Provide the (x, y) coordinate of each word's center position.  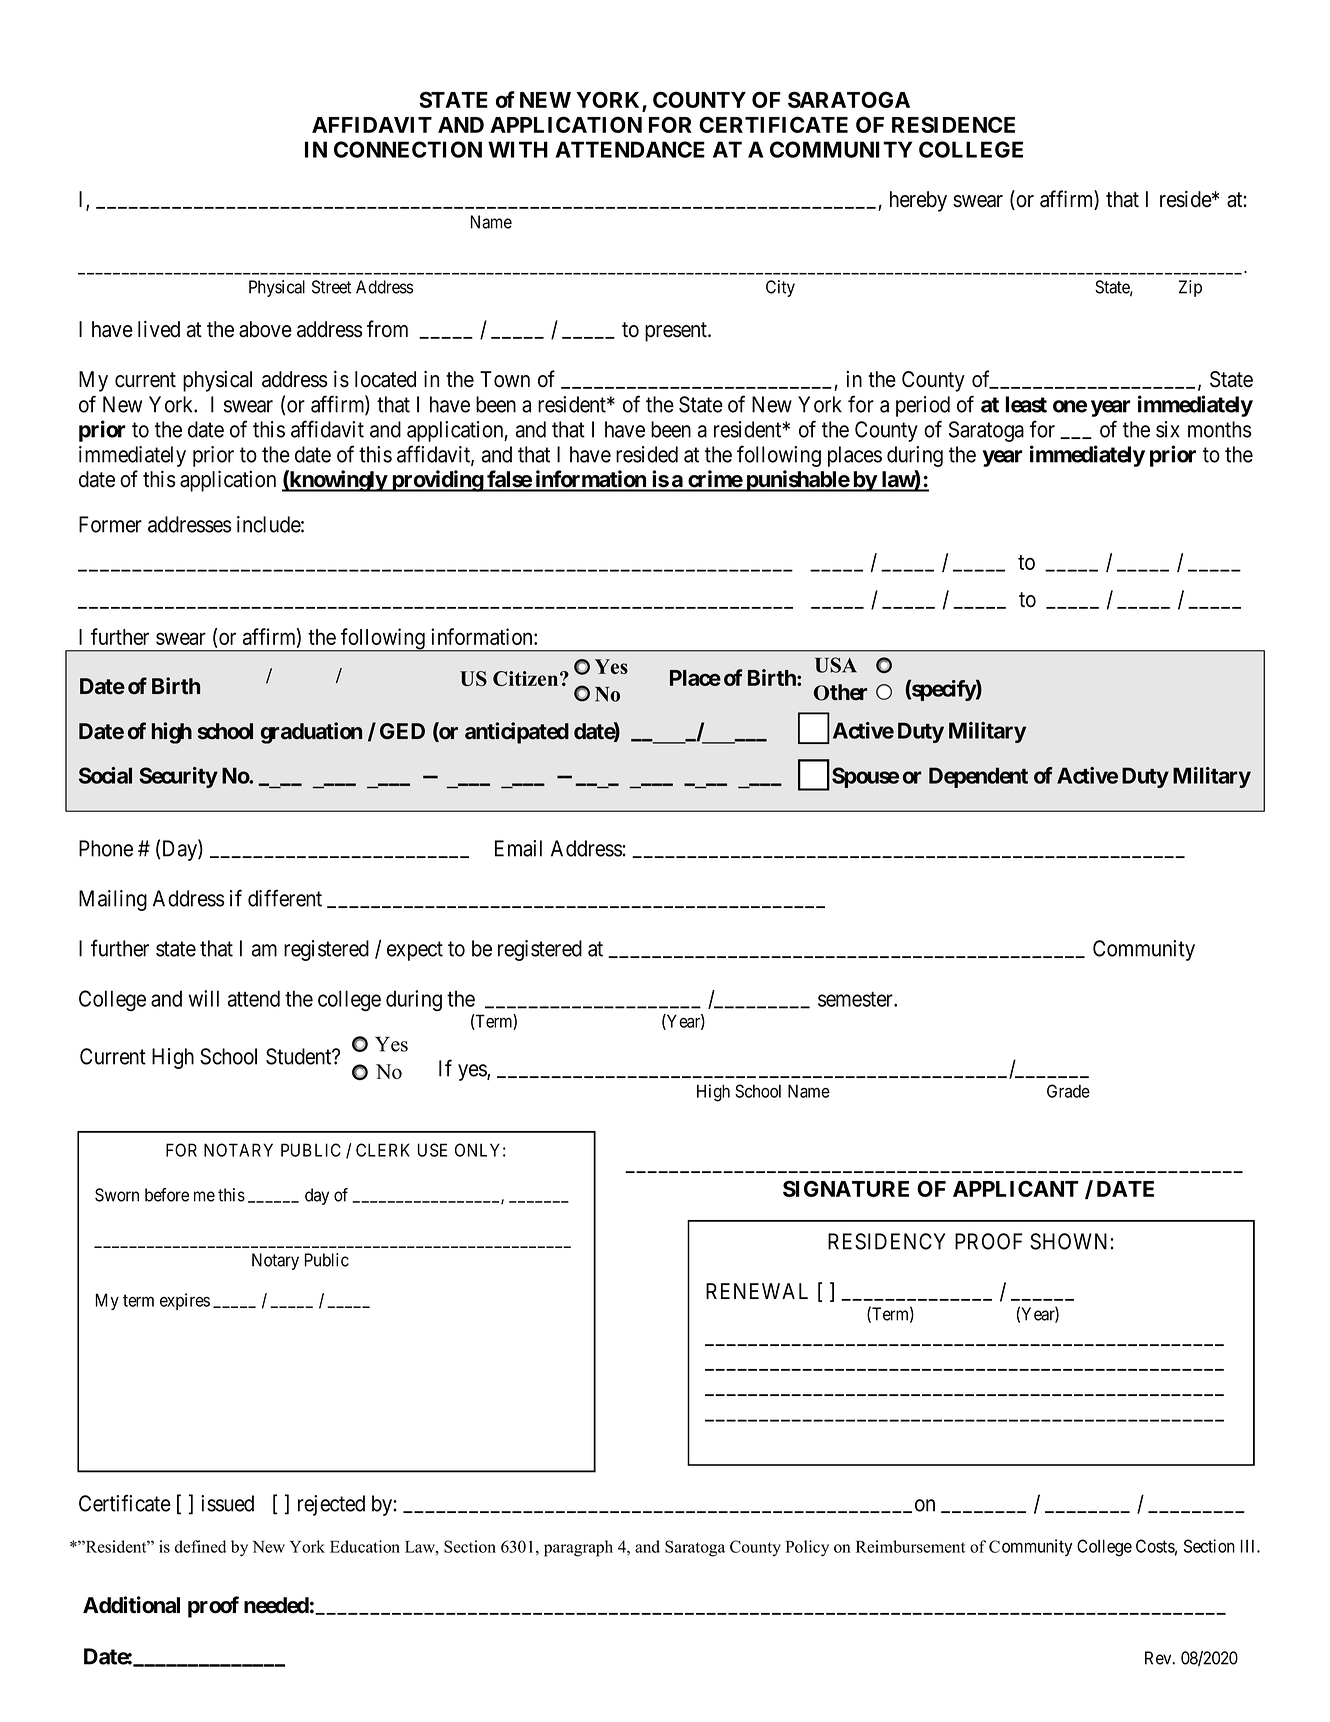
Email (518, 848)
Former (110, 524)
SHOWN (1070, 1241)
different (285, 898)
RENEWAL (757, 1291)
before (167, 1195)
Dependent (978, 777)
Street (331, 287)
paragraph (578, 1548)
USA (836, 665)
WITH (518, 149)
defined (200, 1546)
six (1168, 429)
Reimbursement (910, 1546)
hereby (918, 201)
